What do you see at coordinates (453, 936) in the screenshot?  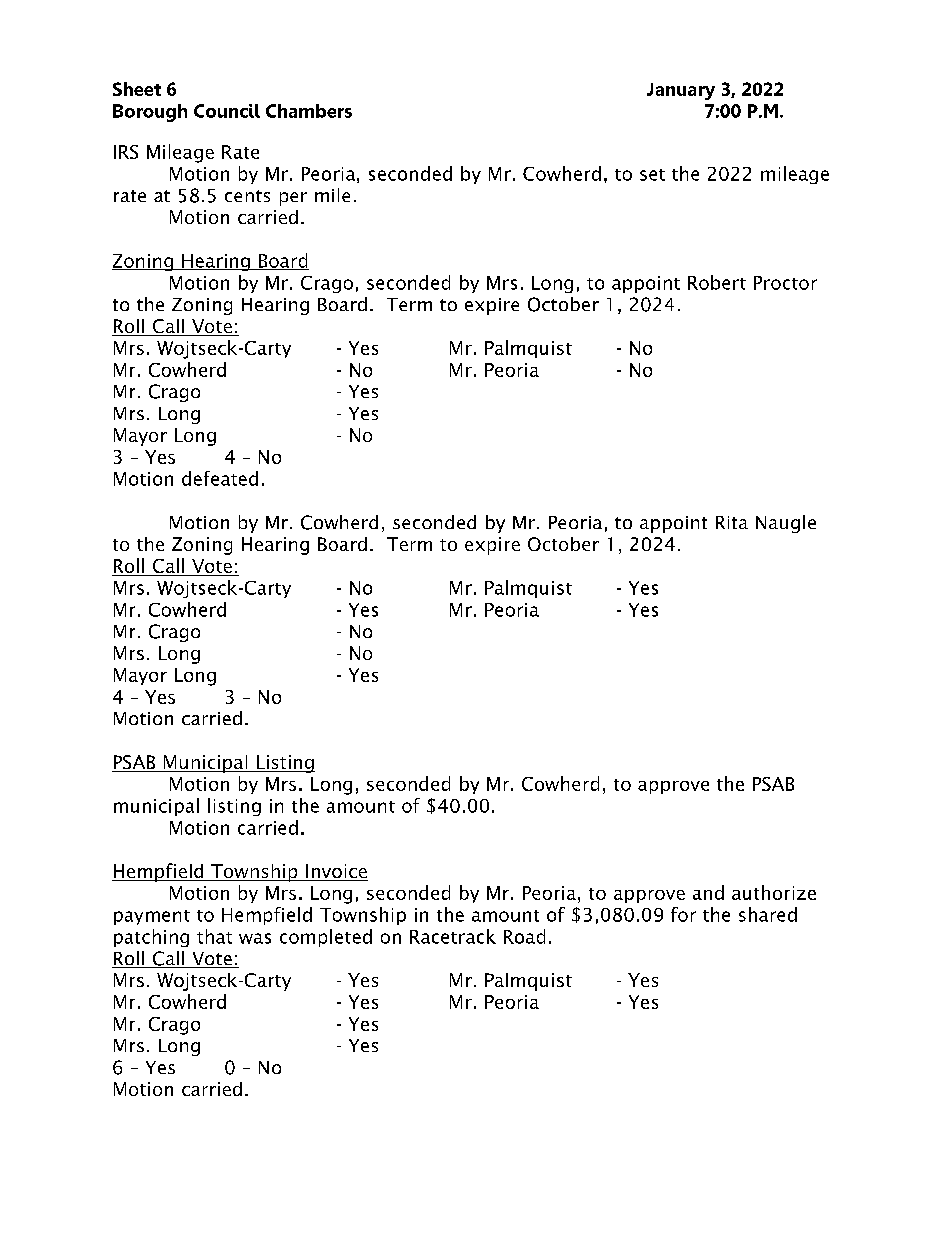 I see `Racetrack` at bounding box center [453, 936].
